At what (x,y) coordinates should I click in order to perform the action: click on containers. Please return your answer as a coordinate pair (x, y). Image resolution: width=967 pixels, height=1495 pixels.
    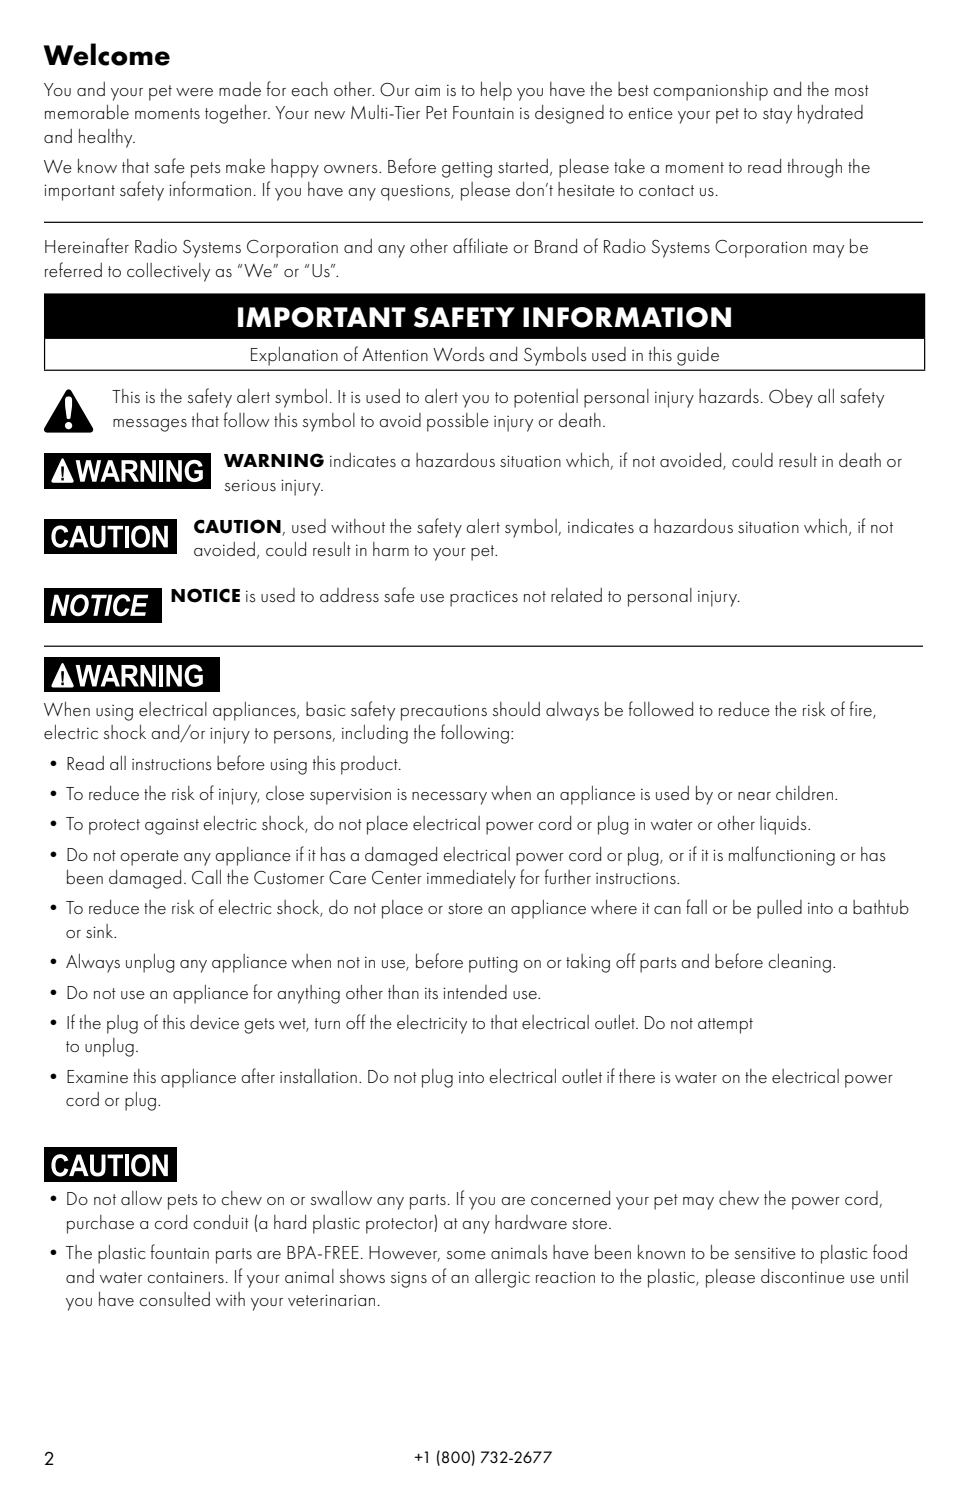
    Looking at the image, I should click on (185, 1277).
